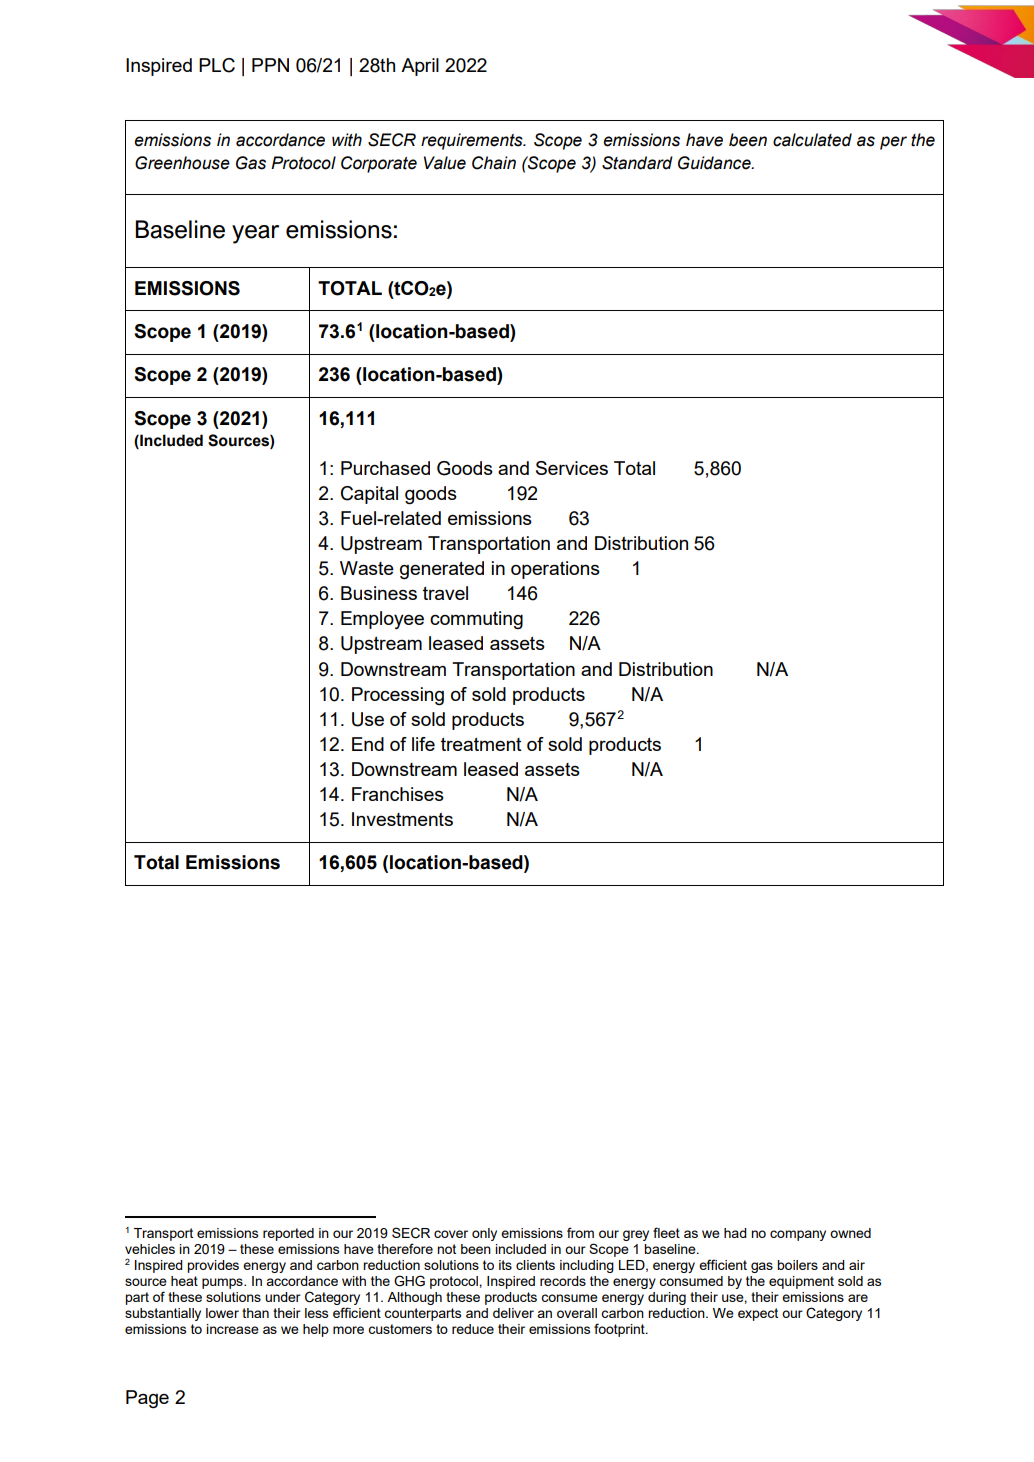 This screenshot has width=1034, height=1462. I want to click on Investments, so click(402, 819).
